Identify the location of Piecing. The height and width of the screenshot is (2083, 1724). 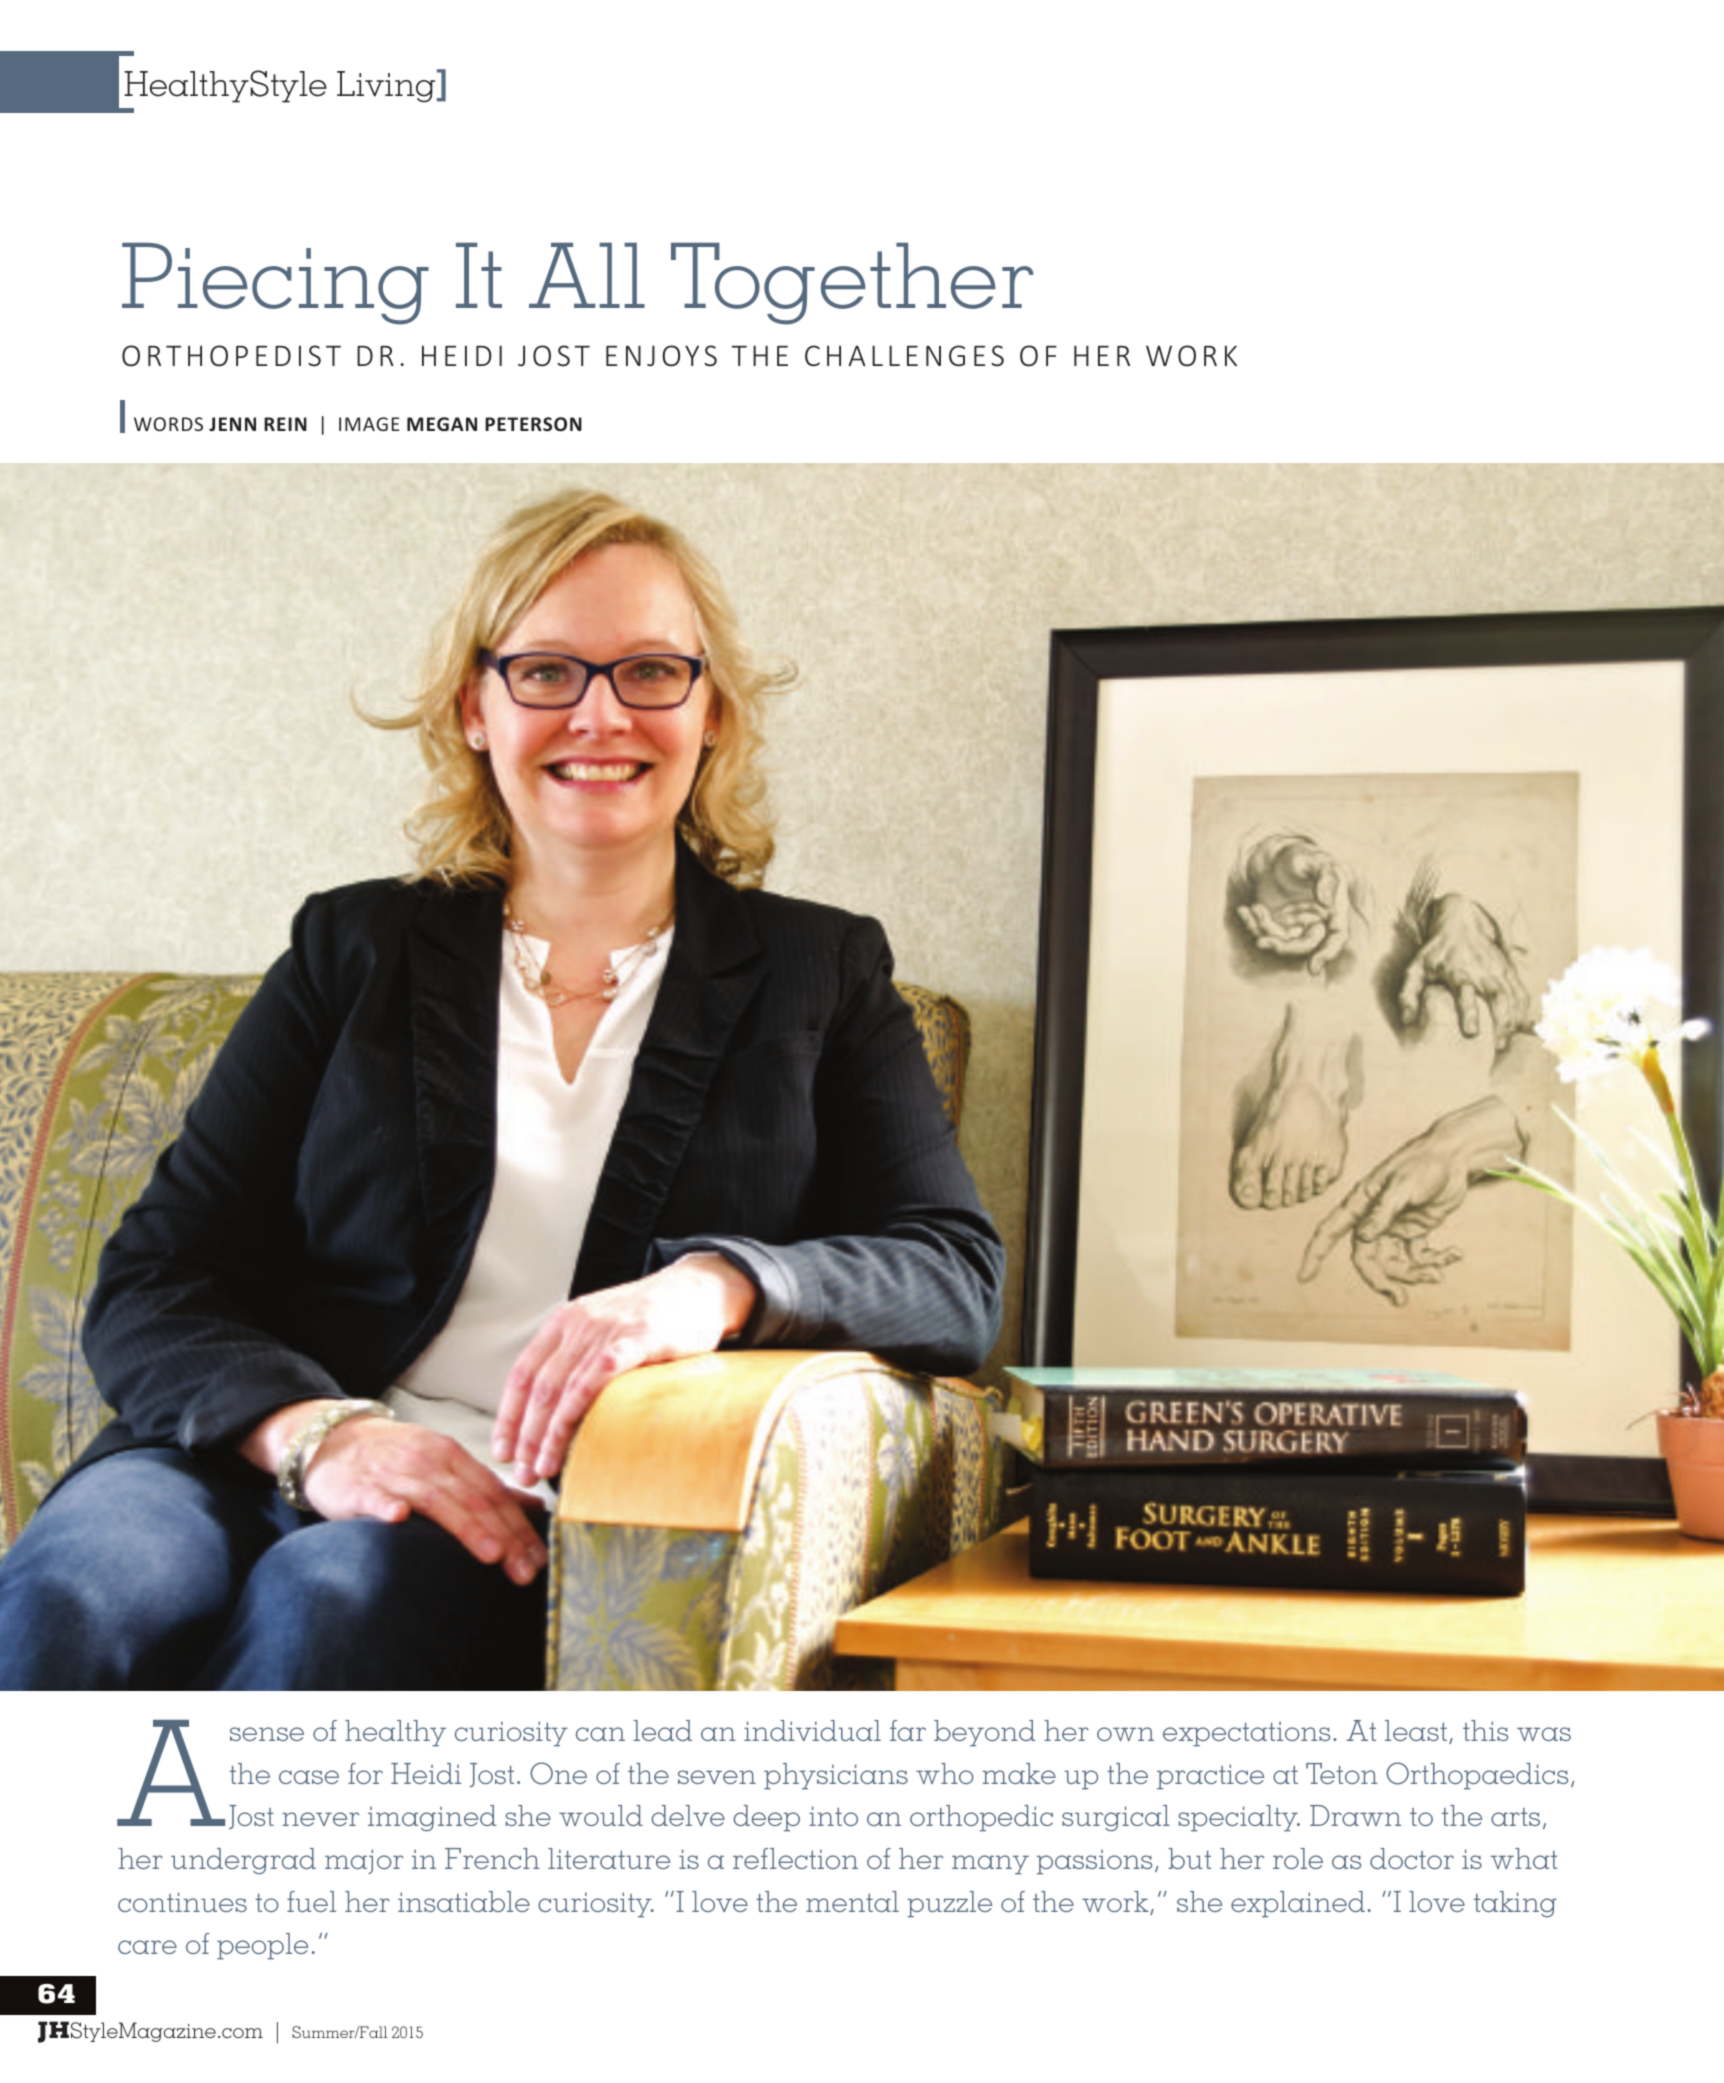
(275, 284).
